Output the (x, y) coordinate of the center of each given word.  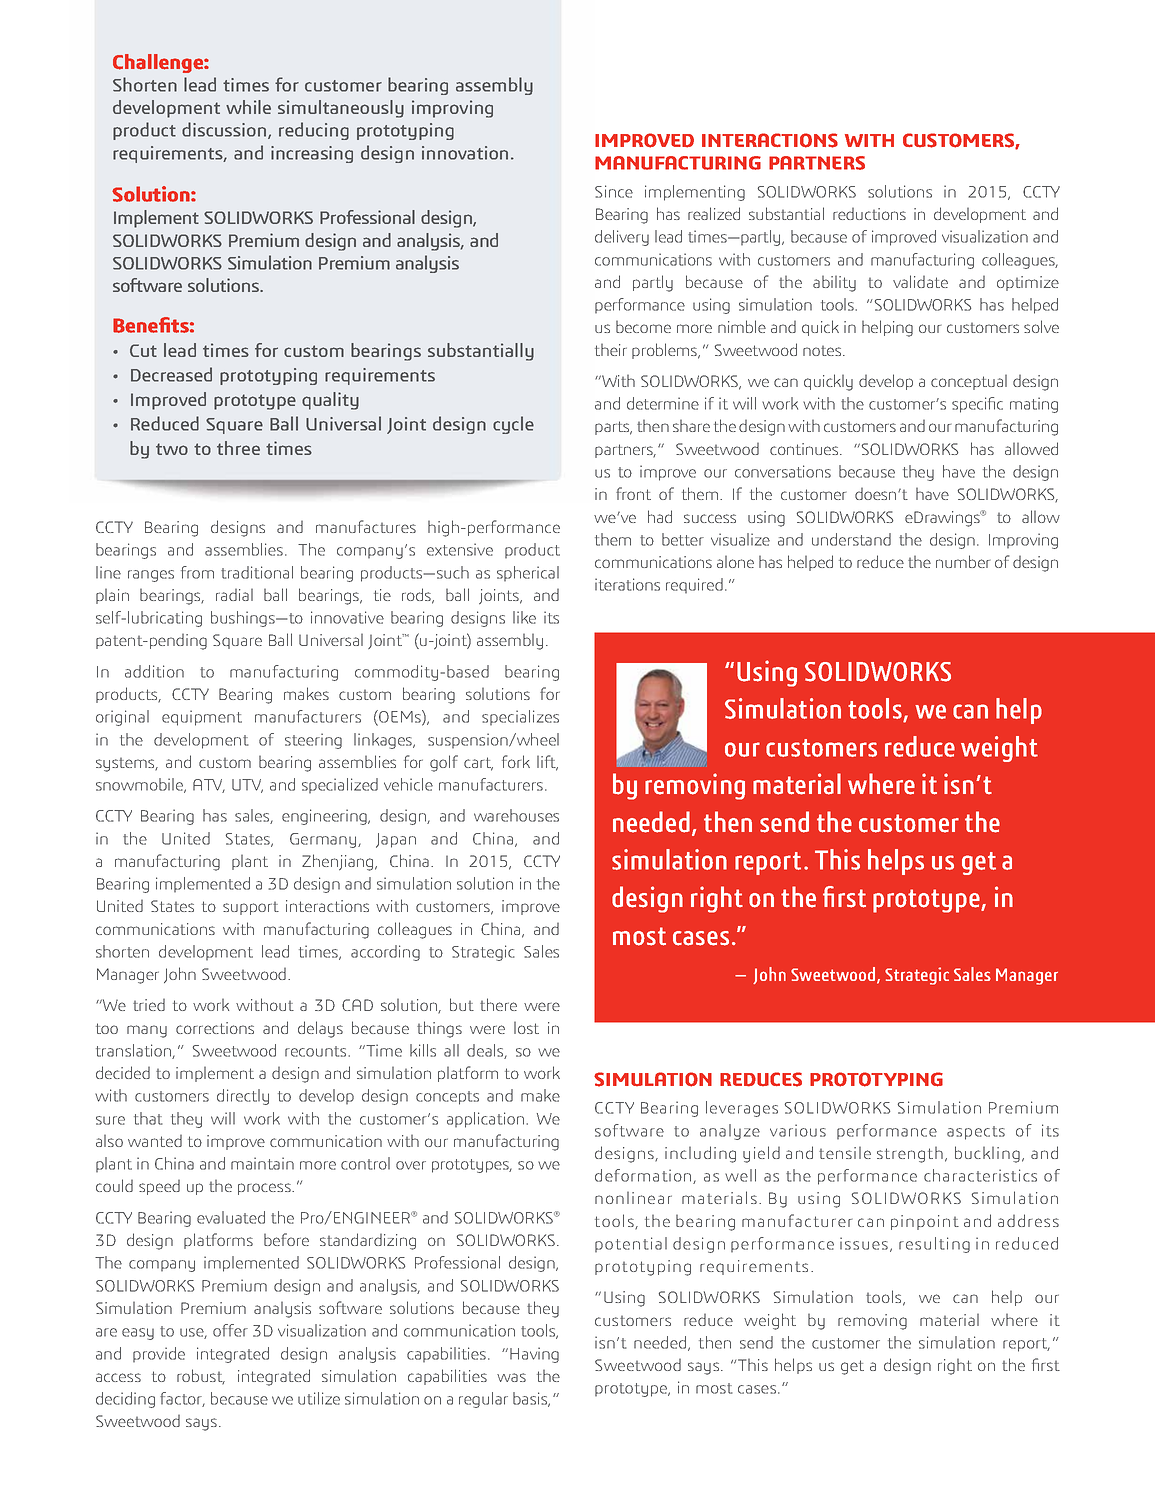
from (197, 572)
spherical (528, 574)
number (963, 561)
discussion (225, 130)
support (251, 908)
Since (614, 191)
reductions (869, 213)
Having (534, 1355)
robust (201, 1377)
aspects (976, 1133)
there (498, 1004)
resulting (934, 1245)
